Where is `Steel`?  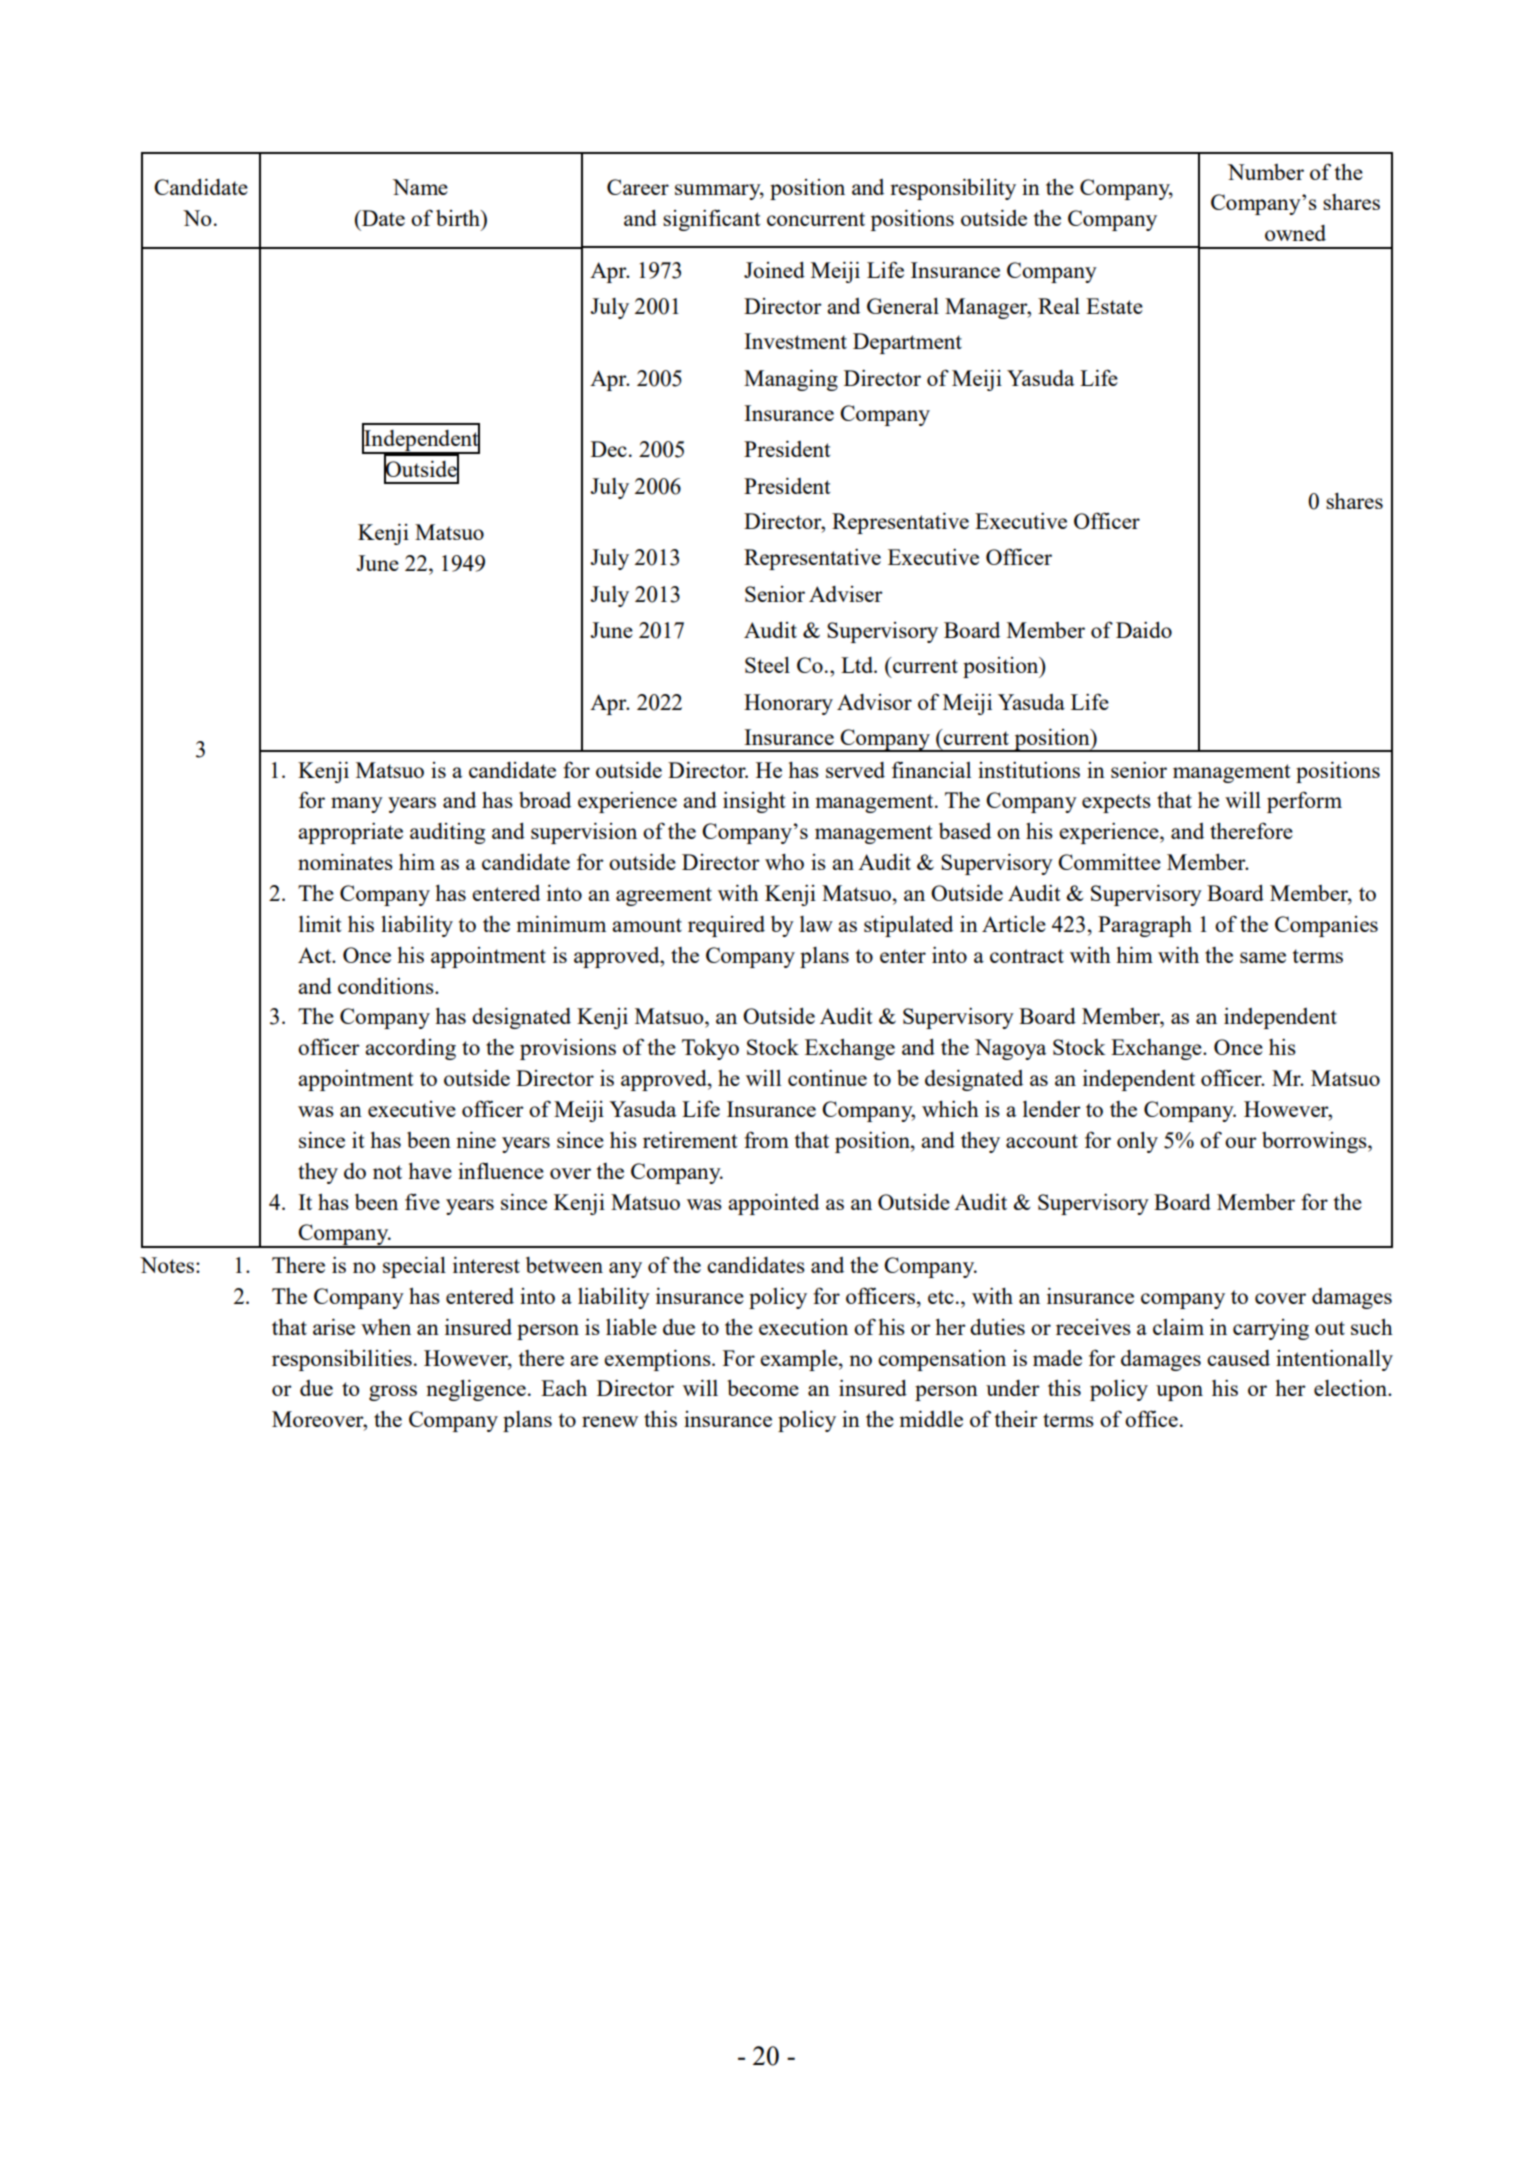 Steel is located at coordinates (767, 664).
